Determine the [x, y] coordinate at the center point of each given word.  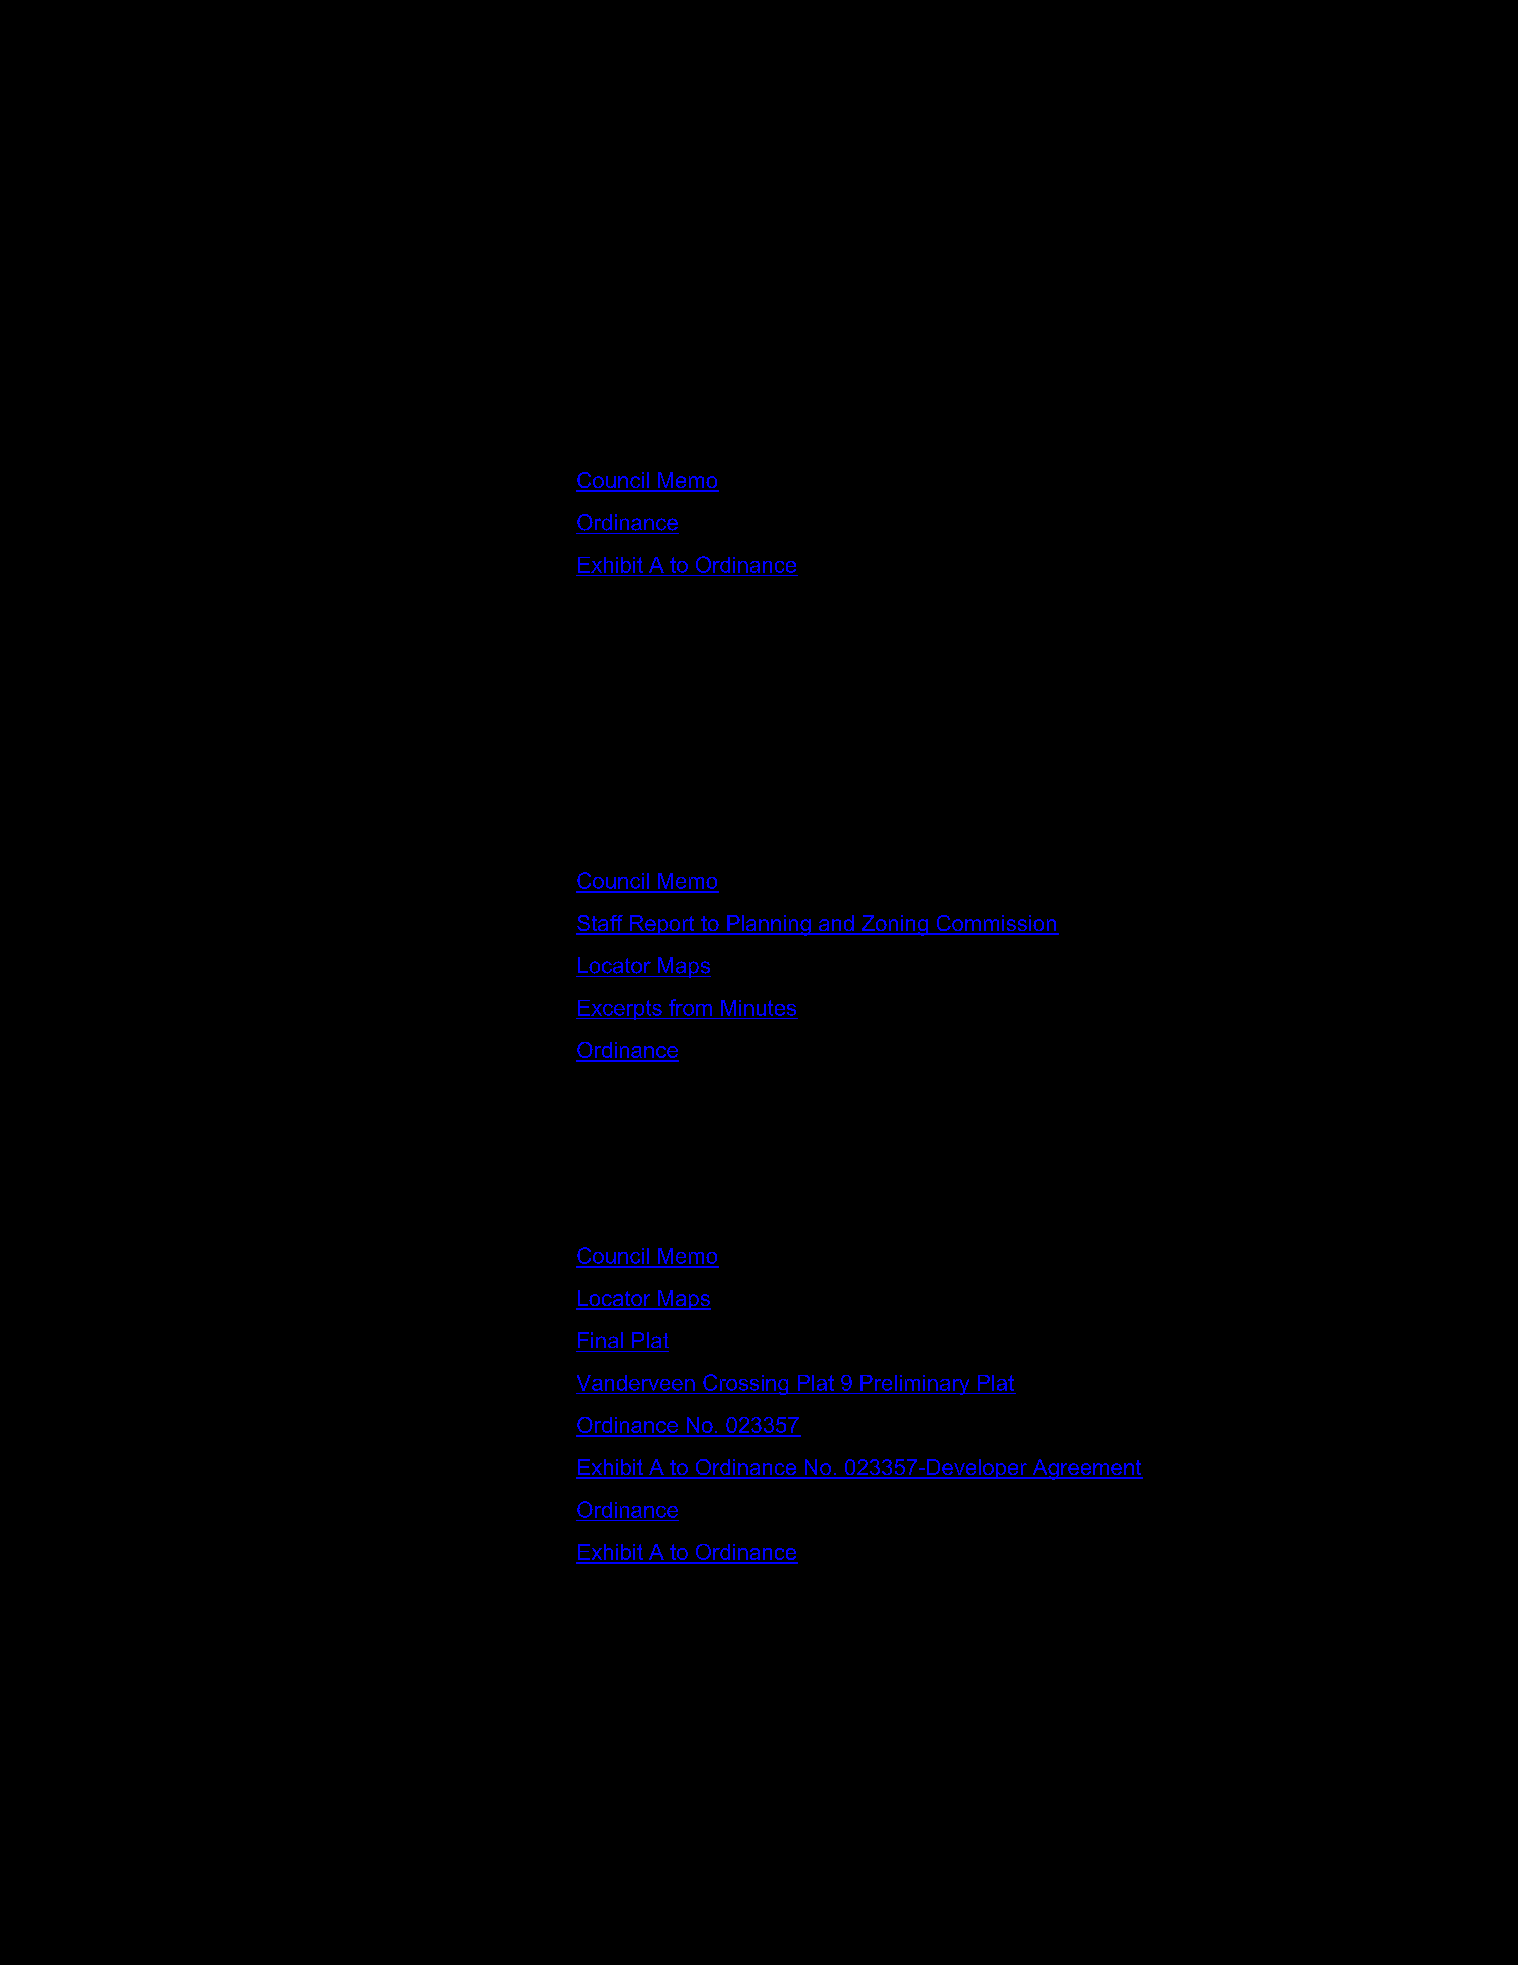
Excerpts [620, 1010]
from [690, 1007]
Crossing [746, 1384]
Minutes [758, 1008]
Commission [996, 924]
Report [662, 925]
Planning [769, 925]
